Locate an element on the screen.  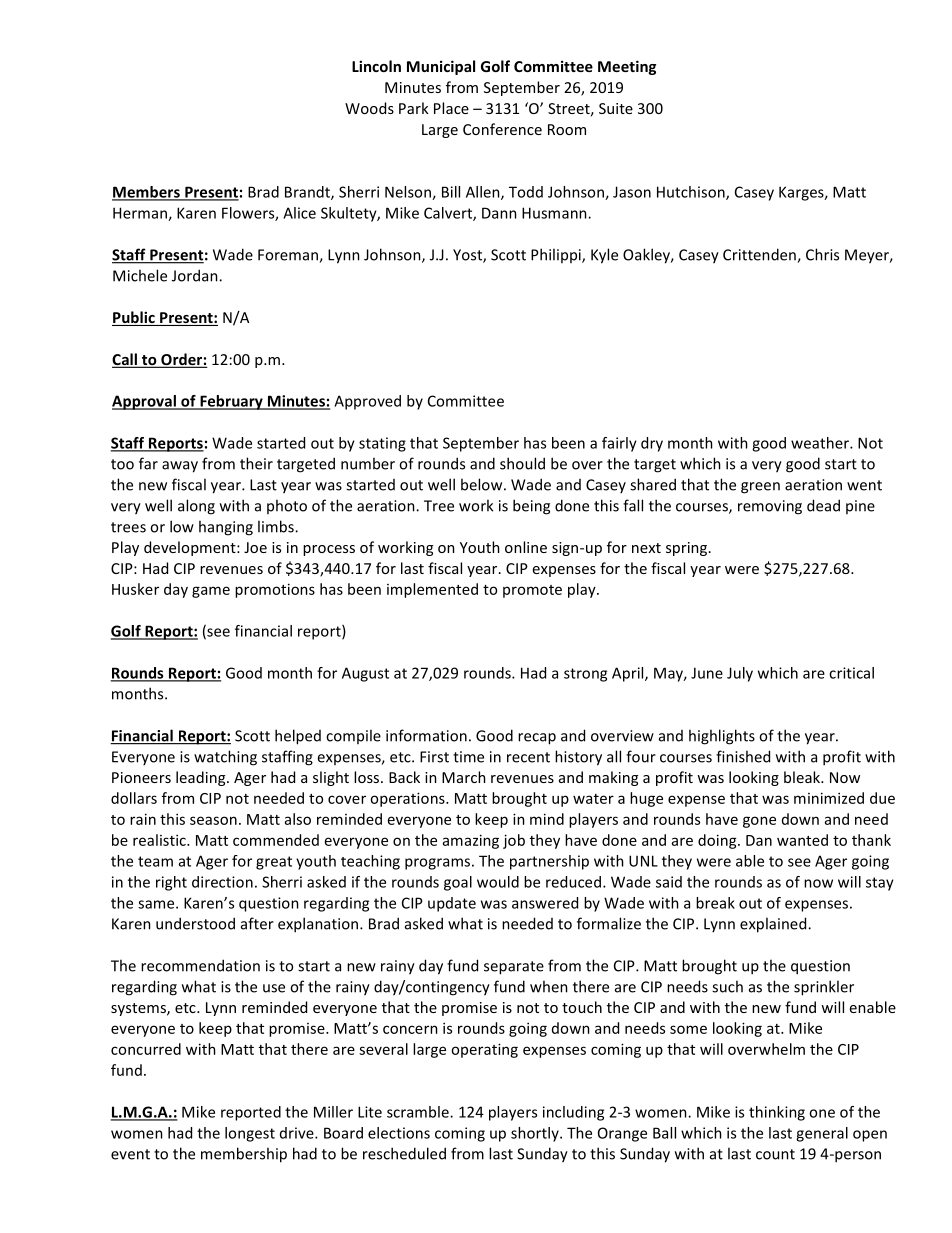
July is located at coordinates (740, 674).
